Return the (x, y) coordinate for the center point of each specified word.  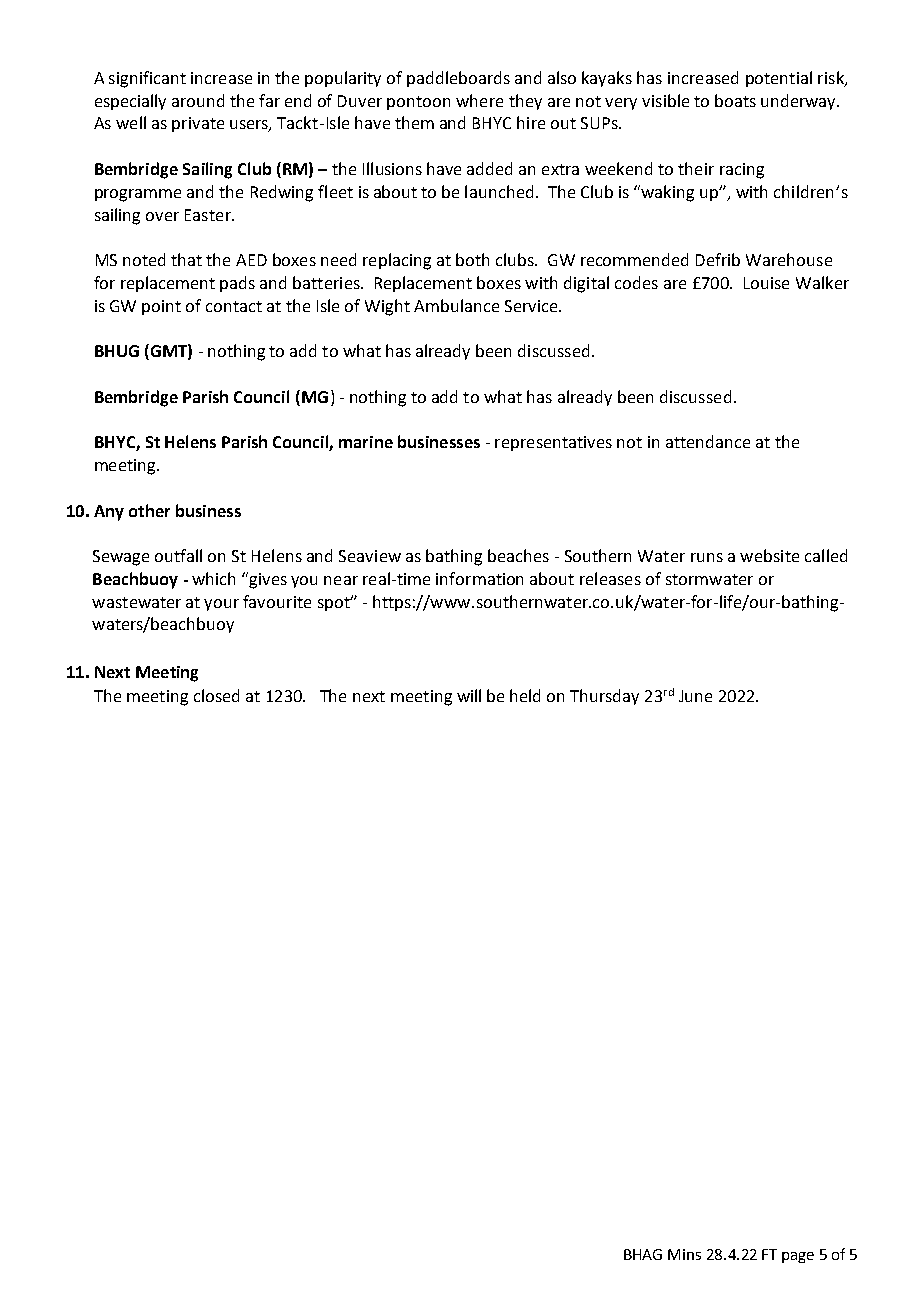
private (198, 124)
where (479, 100)
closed (216, 695)
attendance (708, 441)
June (695, 696)
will (469, 695)
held (525, 695)
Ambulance (456, 305)
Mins (684, 1254)
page (798, 1257)
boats (735, 100)
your (221, 605)
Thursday (604, 697)
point (161, 307)
